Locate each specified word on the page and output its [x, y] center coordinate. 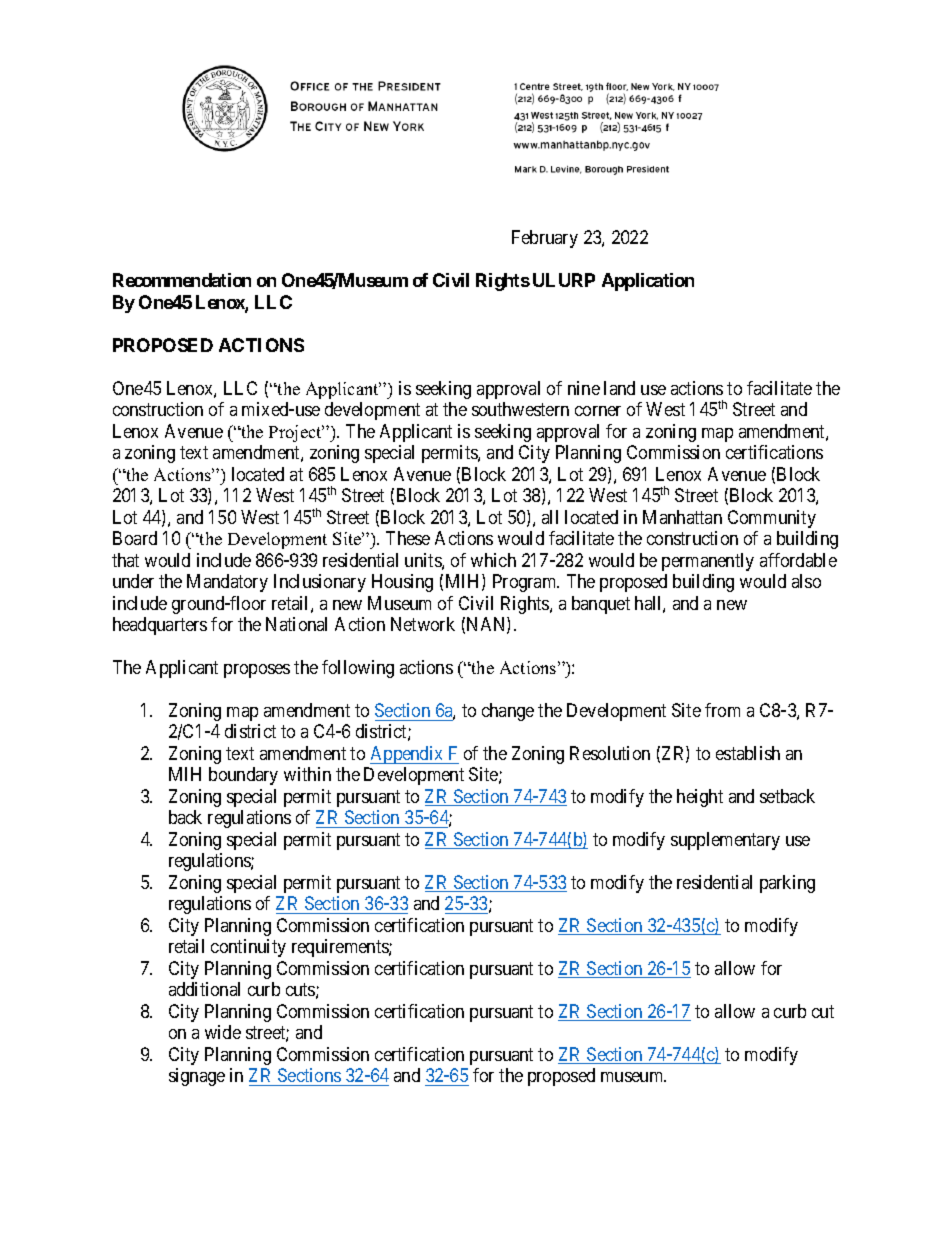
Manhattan [682, 517]
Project [296, 433]
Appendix [408, 755]
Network [423, 624]
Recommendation [182, 280]
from [722, 710]
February [545, 239]
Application [648, 282]
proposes [257, 671]
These [408, 538]
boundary [243, 776]
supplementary [725, 841]
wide [223, 1032]
